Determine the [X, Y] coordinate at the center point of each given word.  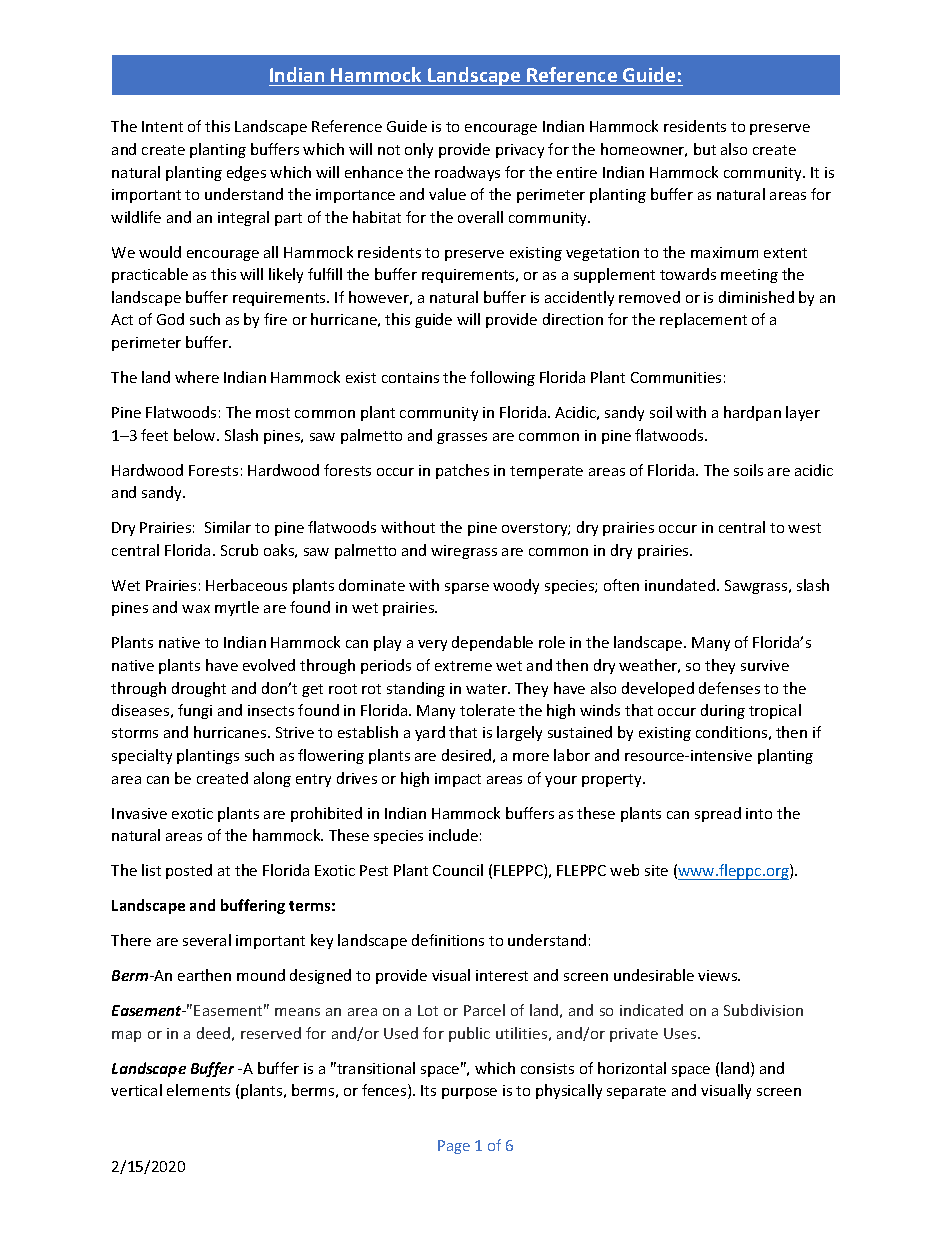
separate [636, 1092]
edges [246, 173]
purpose [469, 1093]
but [705, 149]
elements [198, 1090]
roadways [467, 173]
